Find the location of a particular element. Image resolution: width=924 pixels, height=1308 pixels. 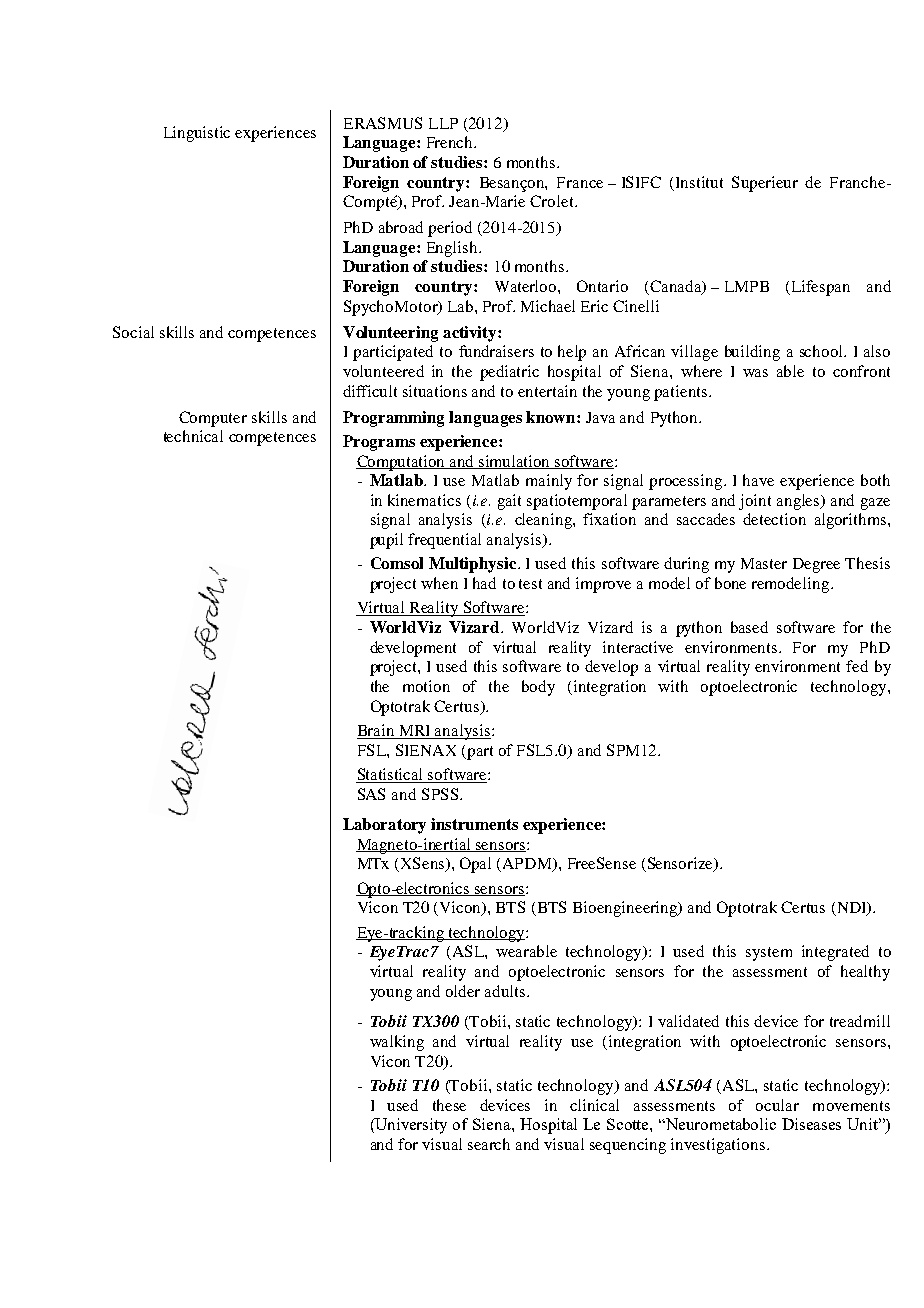

instruments is located at coordinates (474, 824).
